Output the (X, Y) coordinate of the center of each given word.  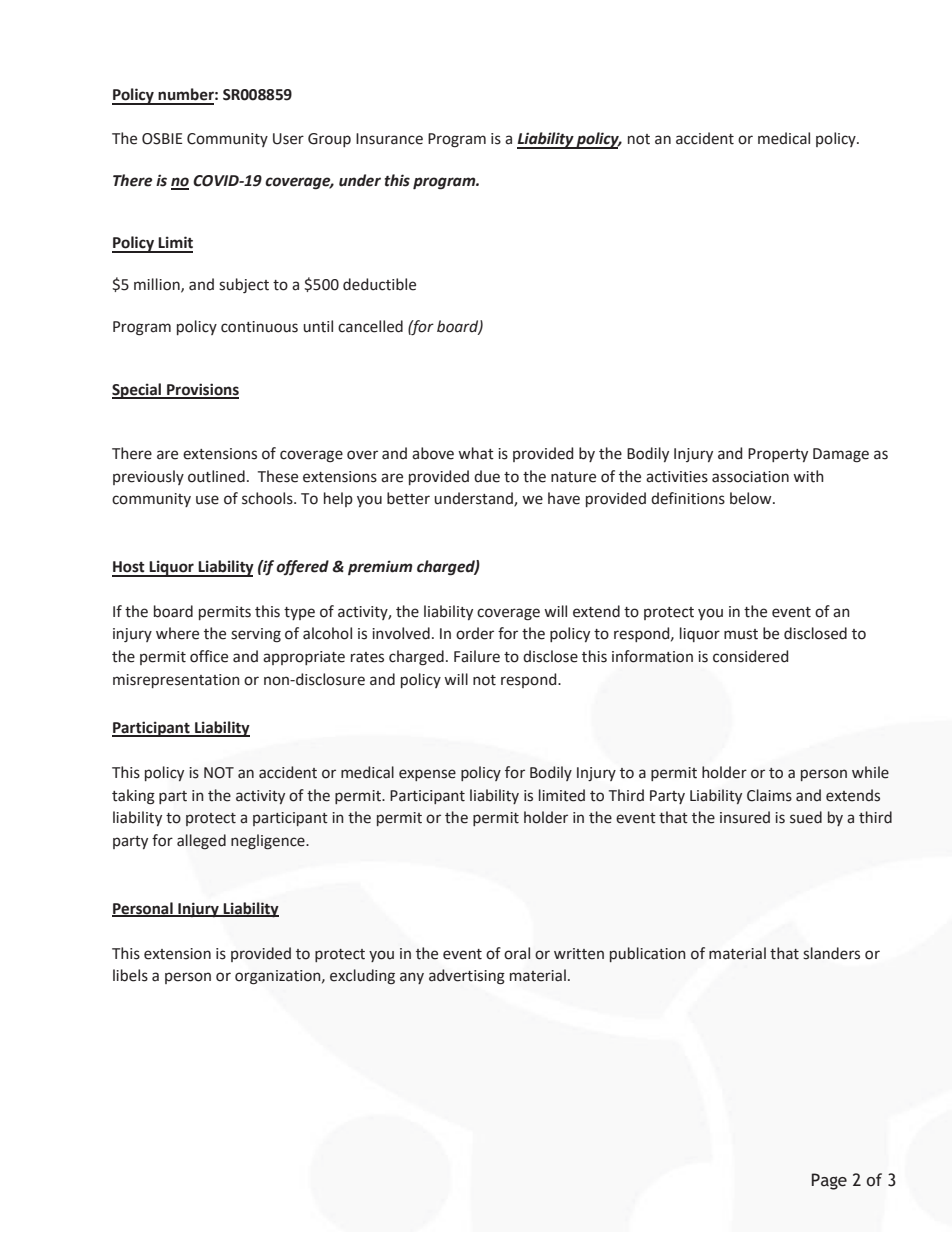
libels (130, 975)
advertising (467, 977)
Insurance (389, 139)
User (288, 139)
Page (829, 1181)
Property (778, 455)
